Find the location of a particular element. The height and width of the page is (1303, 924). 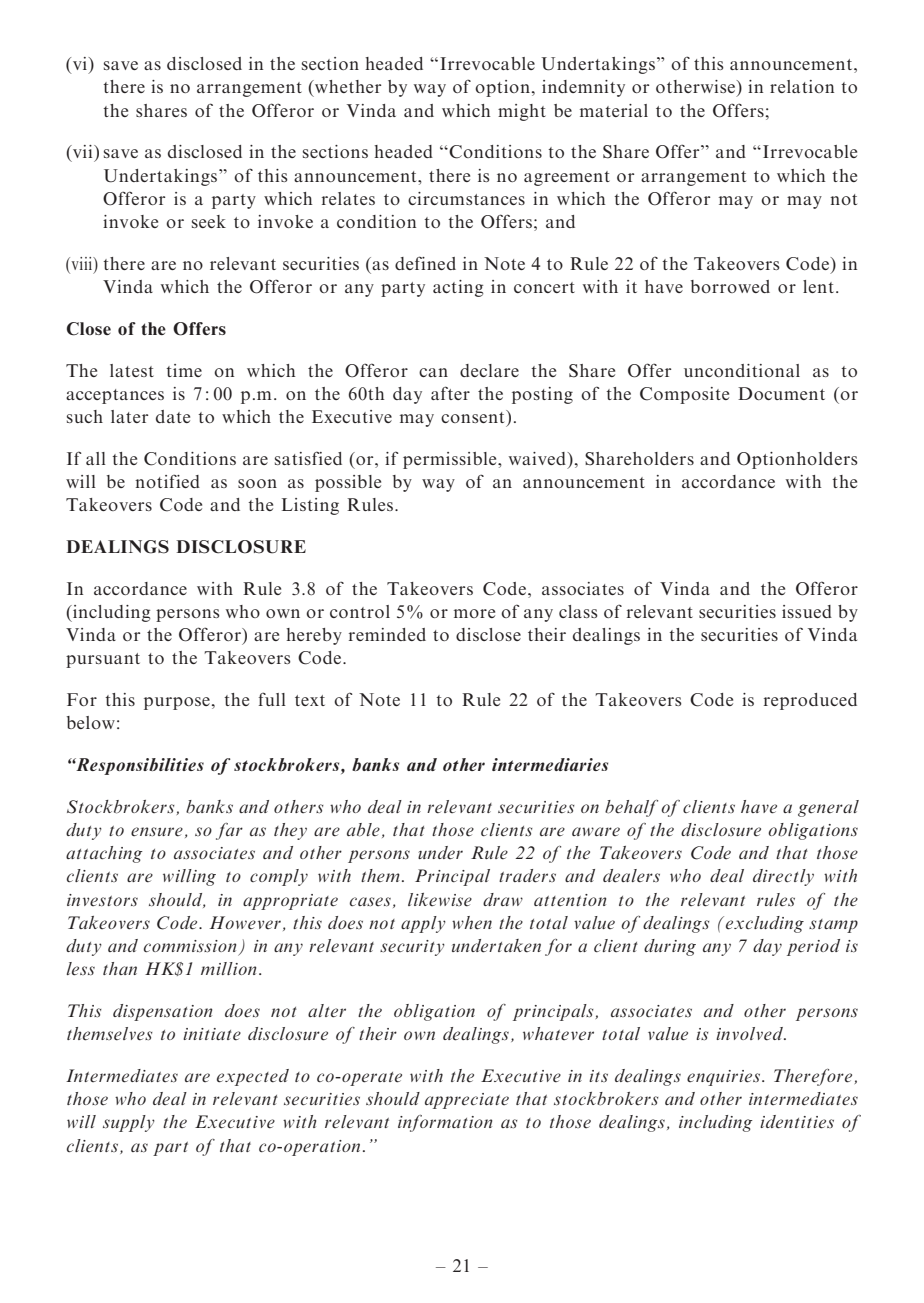

seek is located at coordinates (209, 221).
